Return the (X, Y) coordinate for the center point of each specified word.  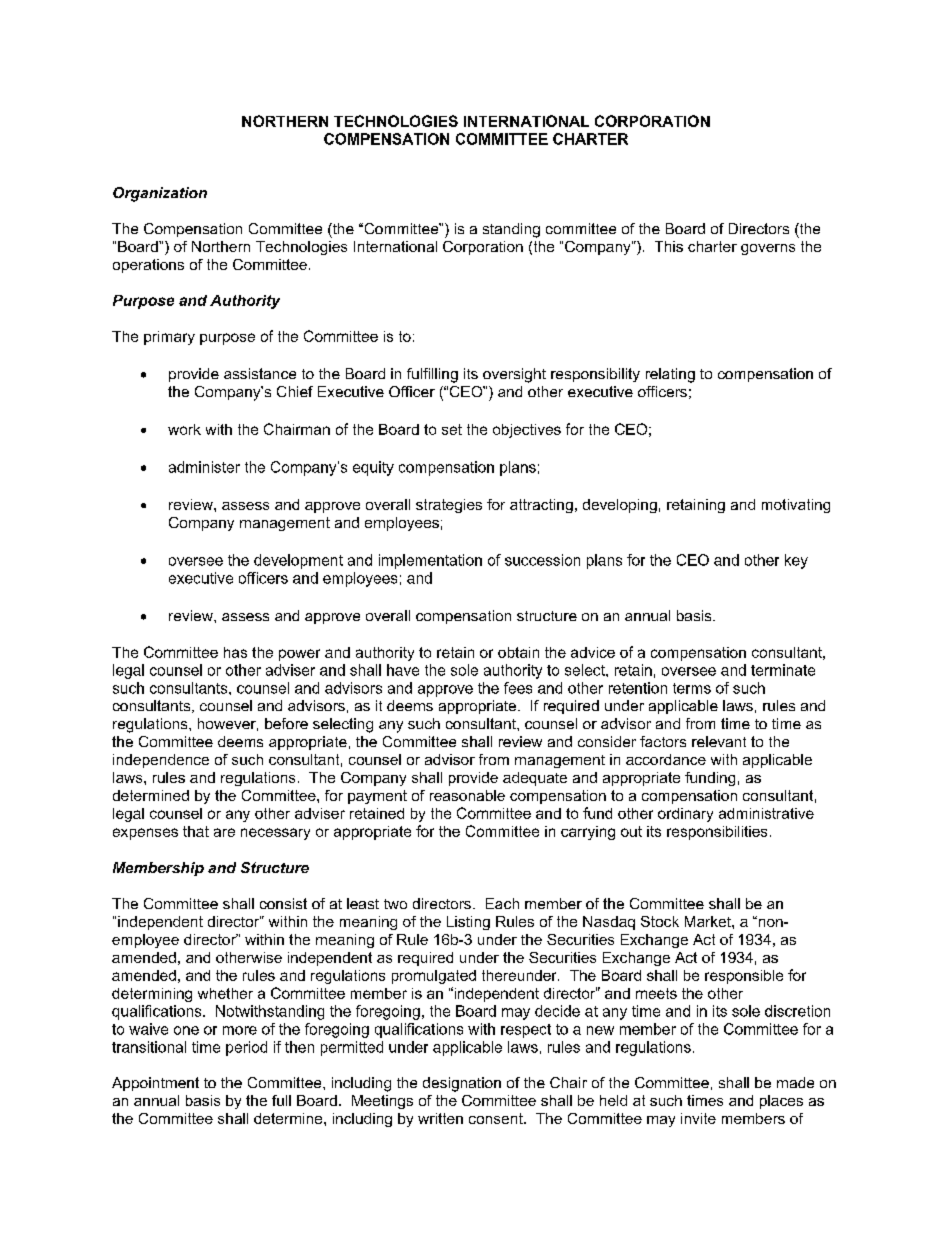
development (298, 561)
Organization (160, 194)
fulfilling (432, 375)
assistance (260, 373)
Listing (468, 923)
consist (283, 903)
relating (670, 375)
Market (709, 921)
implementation (430, 561)
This (669, 246)
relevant (719, 741)
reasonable (467, 795)
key (796, 561)
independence (161, 761)
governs (768, 249)
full (281, 1100)
